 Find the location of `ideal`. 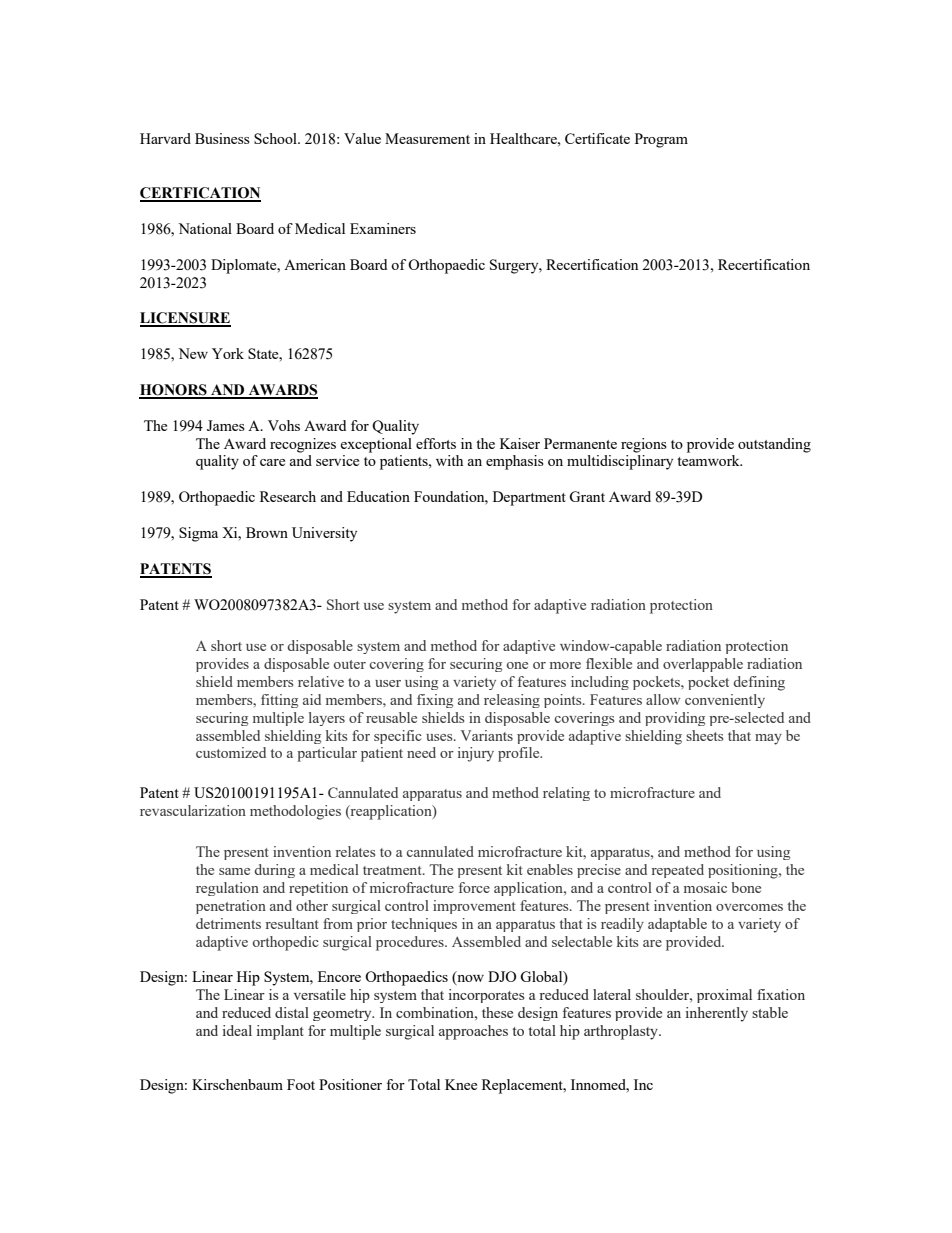

ideal is located at coordinates (237, 1030).
